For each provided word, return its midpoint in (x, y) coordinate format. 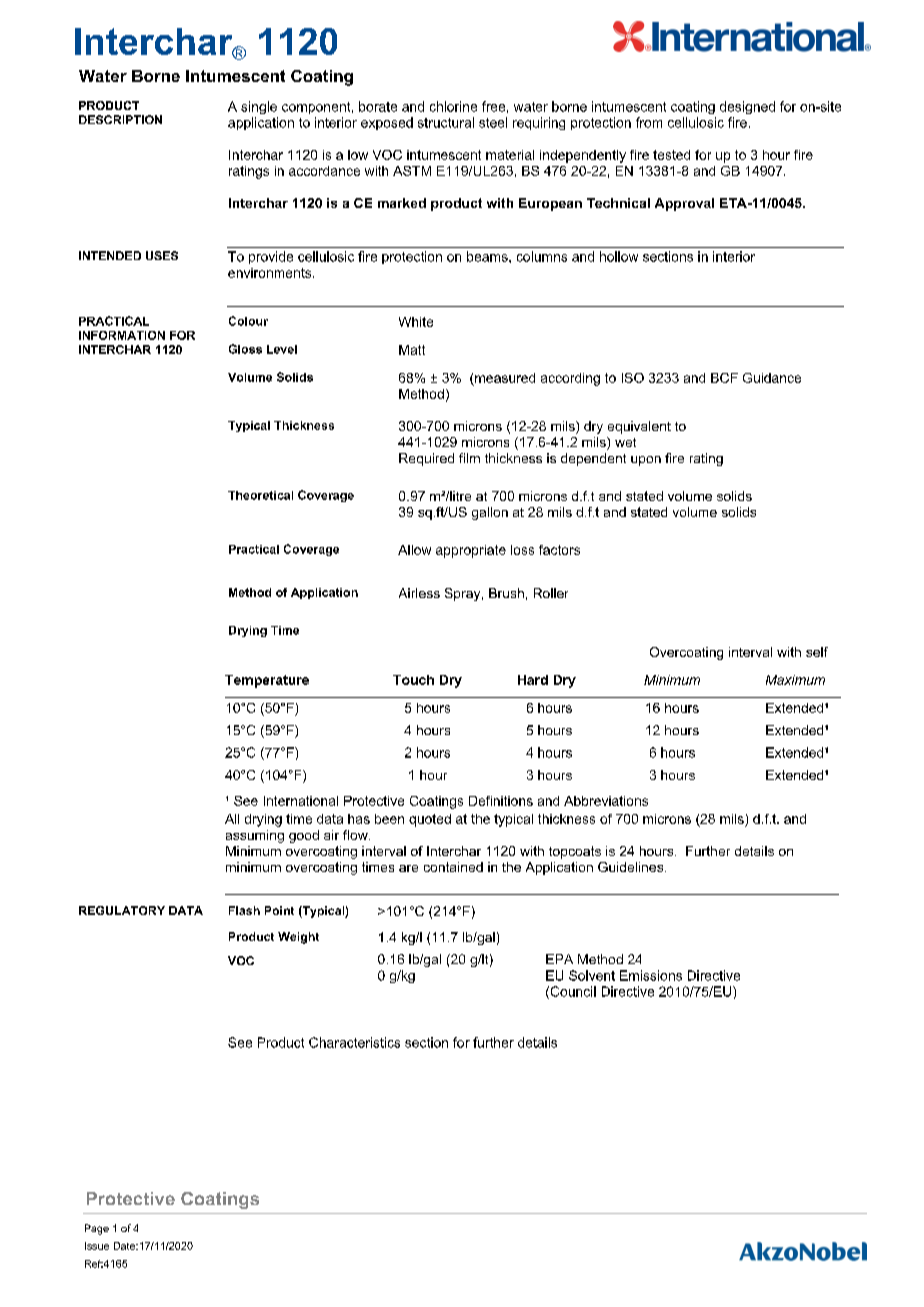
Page (97, 1229)
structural (446, 122)
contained (453, 867)
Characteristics (354, 1042)
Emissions (651, 975)
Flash (244, 910)
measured (505, 378)
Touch (413, 680)
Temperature (267, 681)
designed (747, 107)
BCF (724, 378)
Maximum (795, 680)
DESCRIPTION (120, 119)
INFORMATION (122, 335)
